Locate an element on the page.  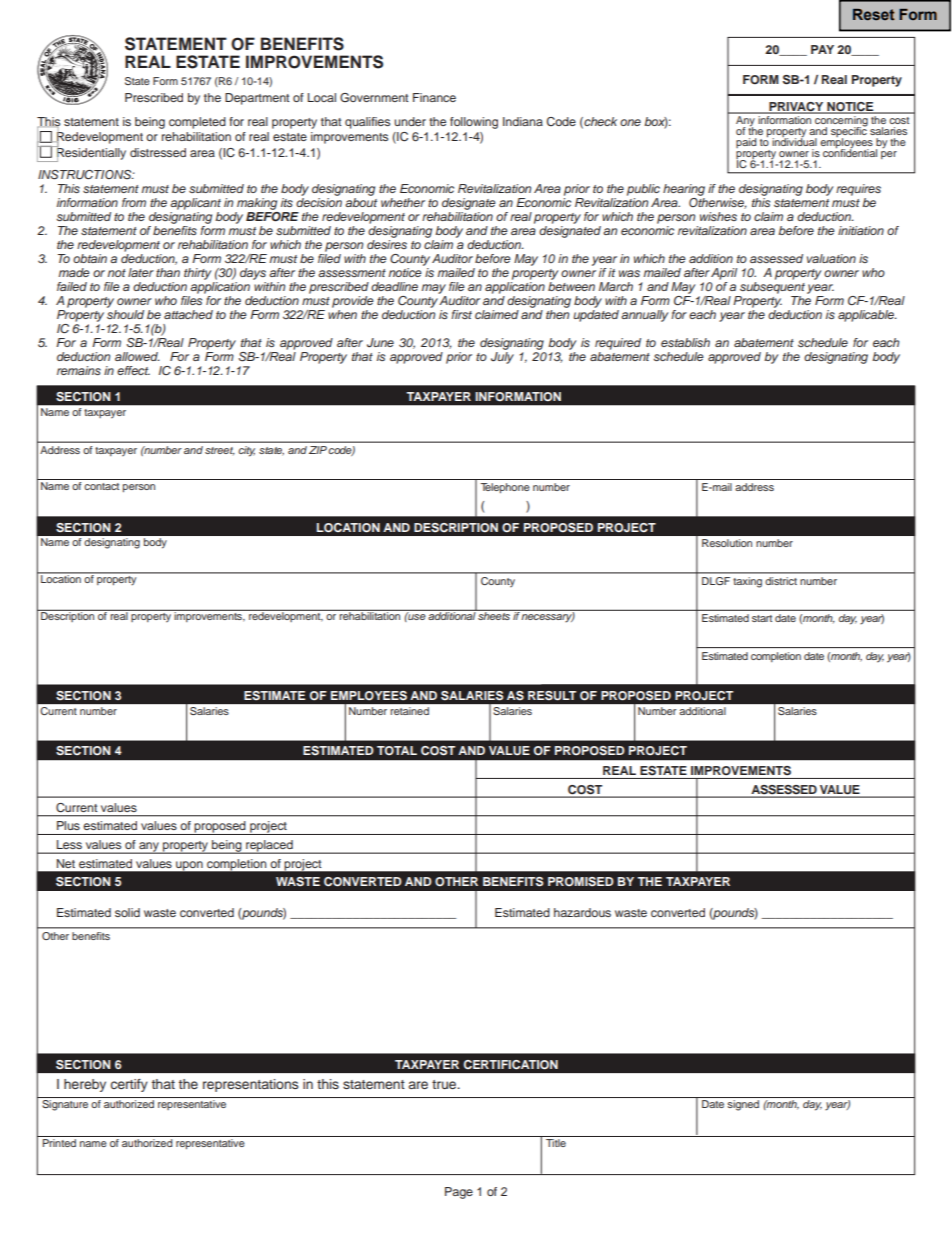
Resolution is located at coordinates (727, 543).
